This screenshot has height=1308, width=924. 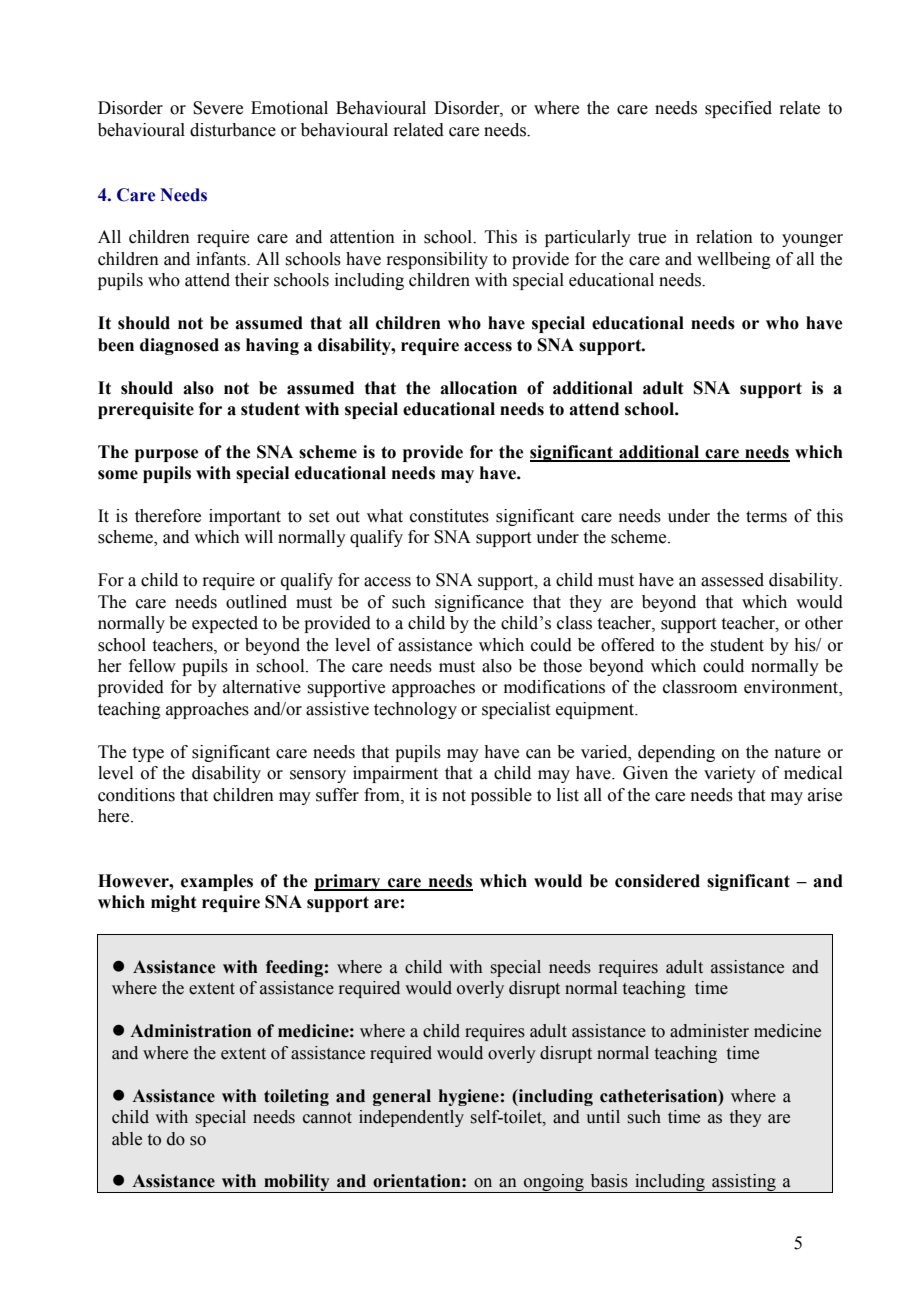 I want to click on examples, so click(x=217, y=882).
